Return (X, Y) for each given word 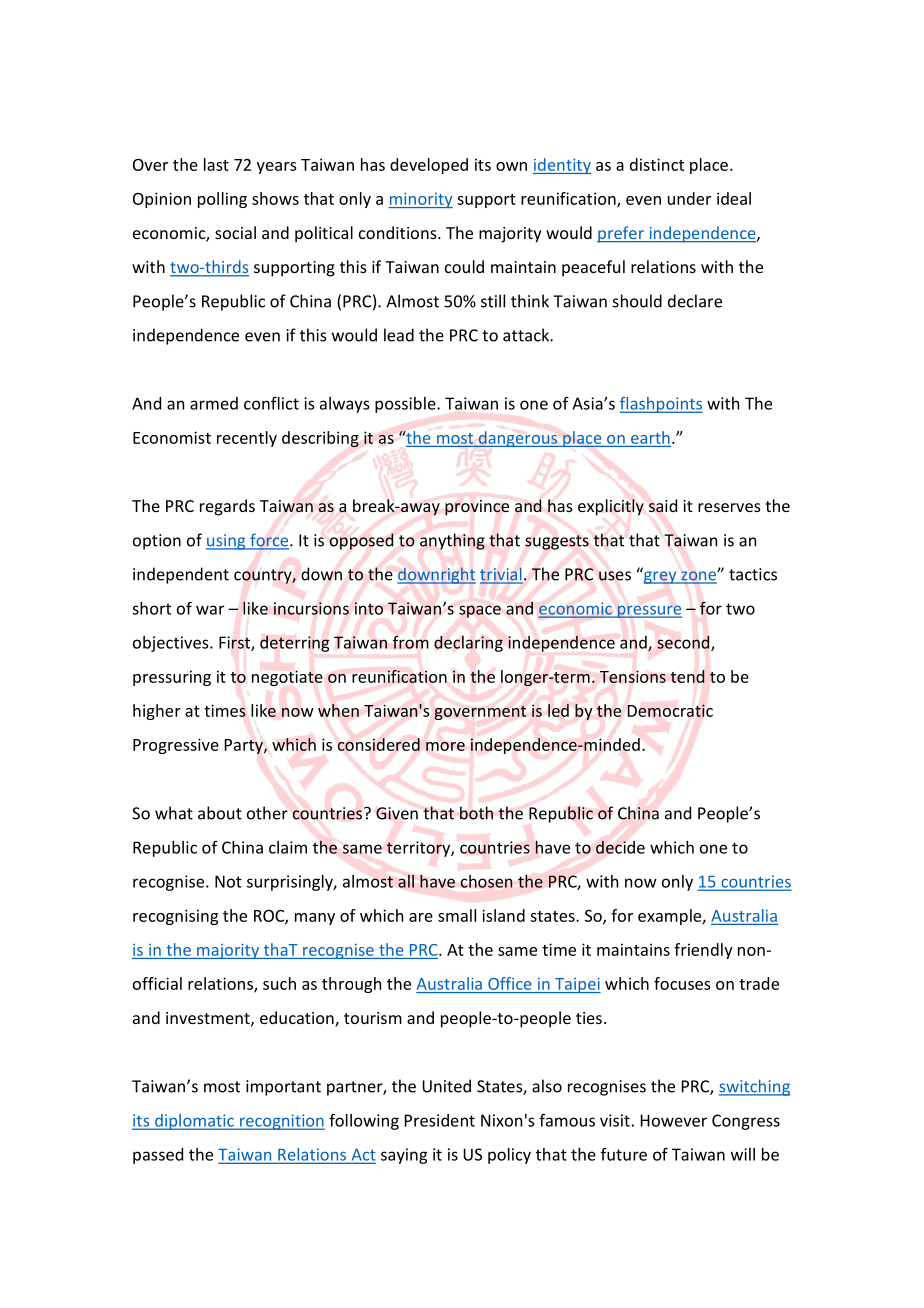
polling (222, 200)
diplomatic (194, 1122)
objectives (172, 644)
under (689, 198)
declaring (468, 643)
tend (687, 676)
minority (420, 200)
